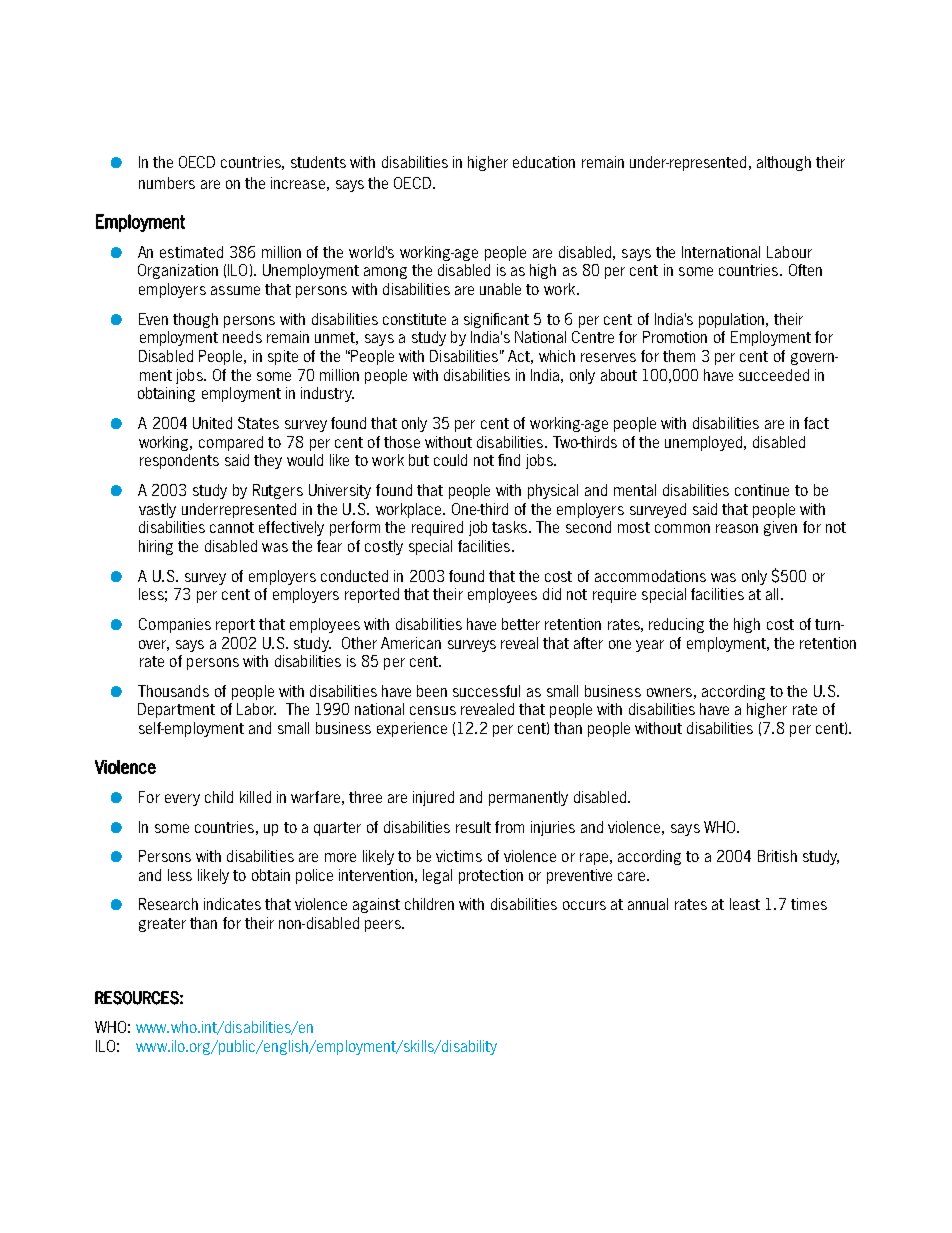 The height and width of the screenshot is (1233, 952). I want to click on succeeded, so click(774, 375).
